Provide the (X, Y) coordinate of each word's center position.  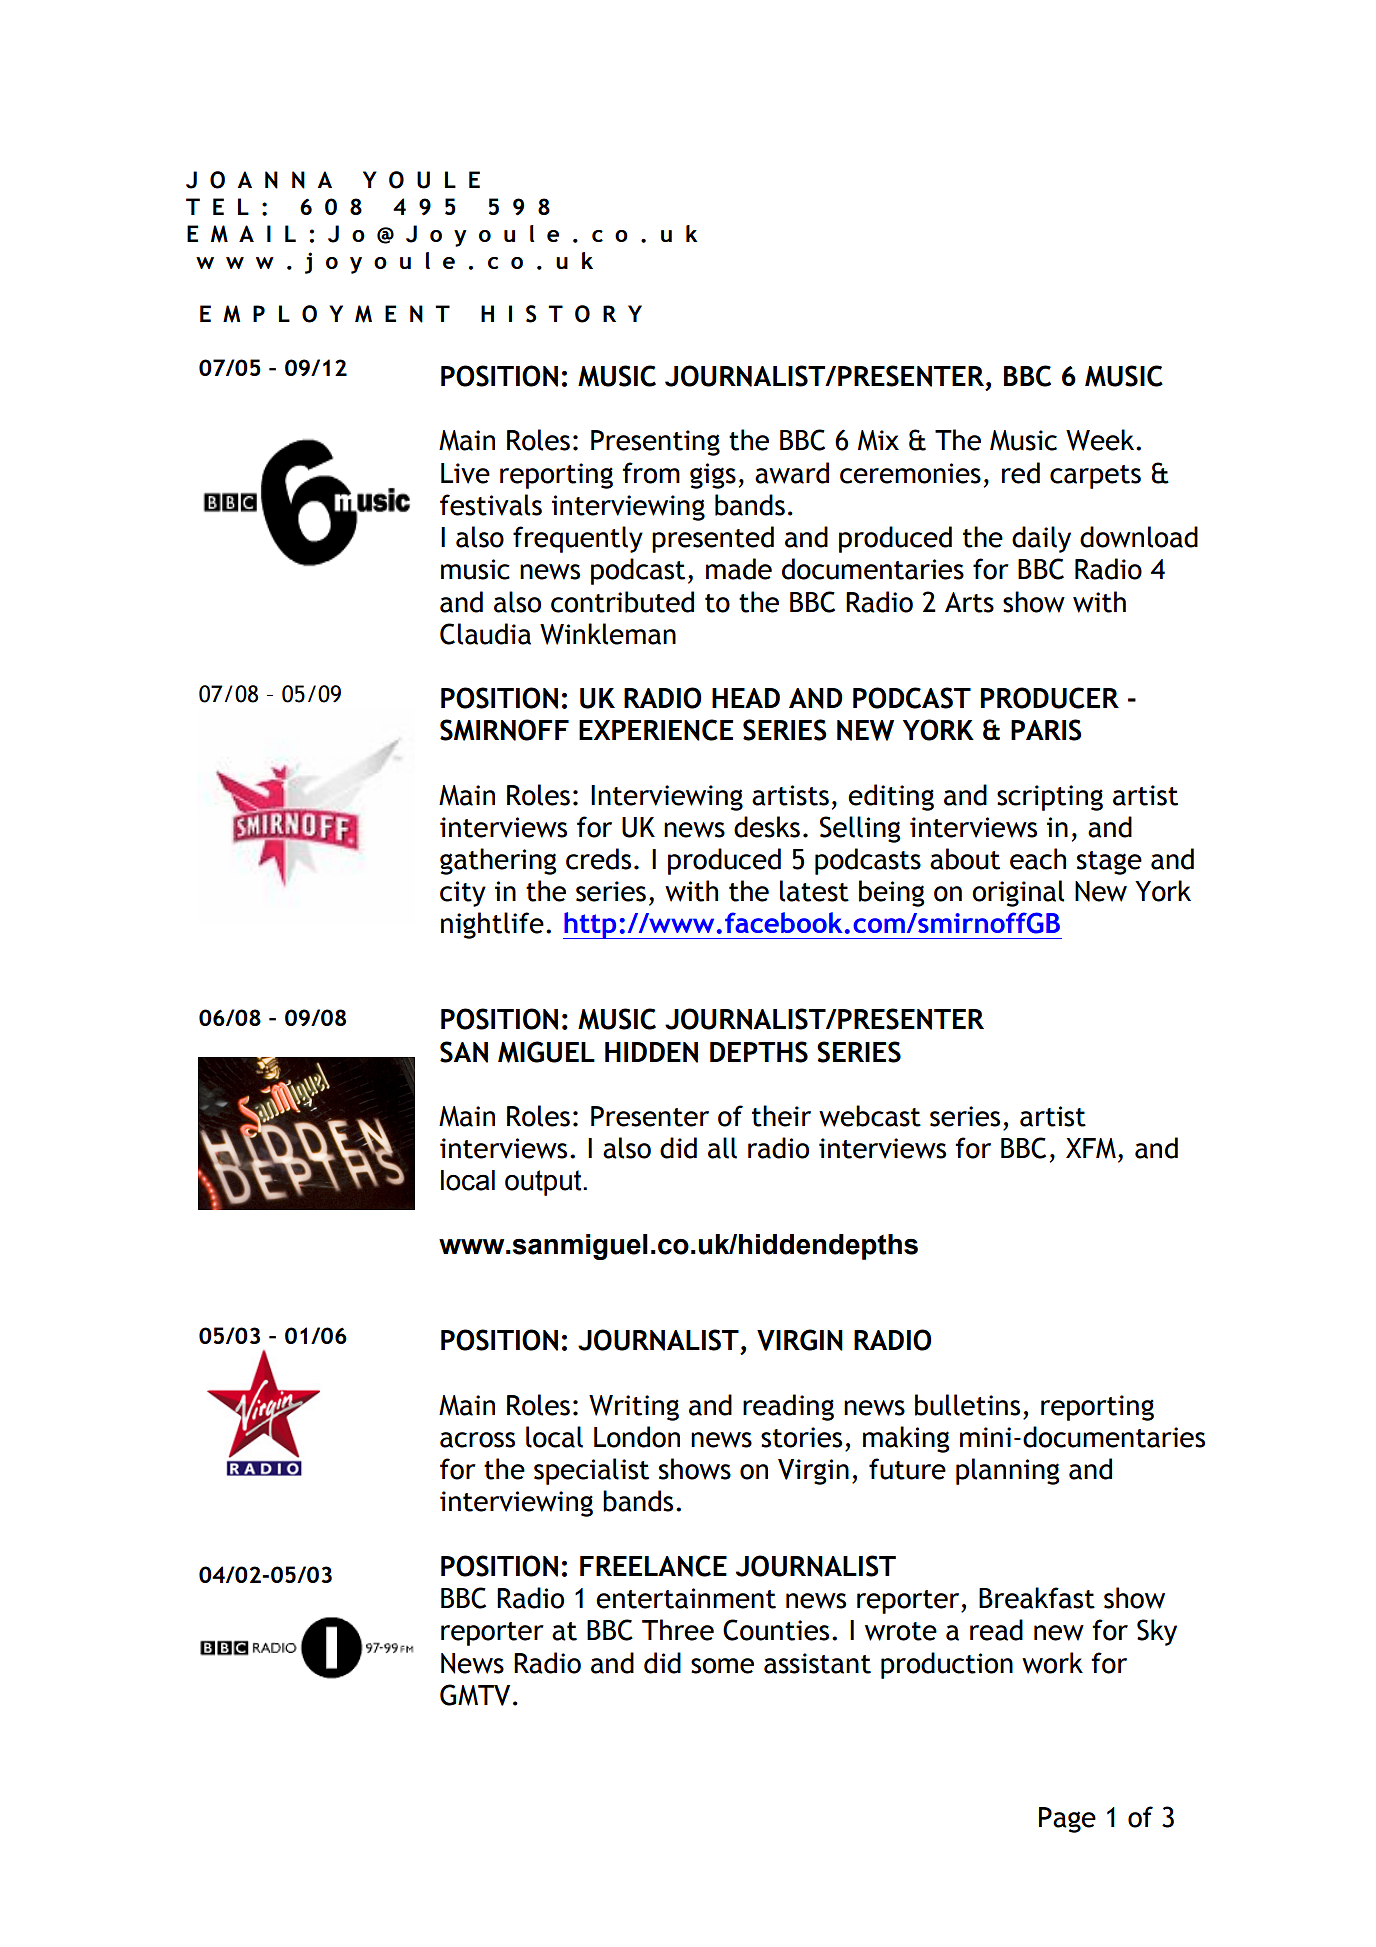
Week (1101, 440)
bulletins (967, 1405)
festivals (491, 505)
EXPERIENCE (656, 730)
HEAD (746, 698)
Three (678, 1630)
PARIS (1046, 730)
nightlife (492, 925)
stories (801, 1437)
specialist (591, 1471)
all (722, 1148)
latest (814, 891)
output (544, 1183)
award (792, 473)
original (1018, 893)
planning (1008, 1471)
